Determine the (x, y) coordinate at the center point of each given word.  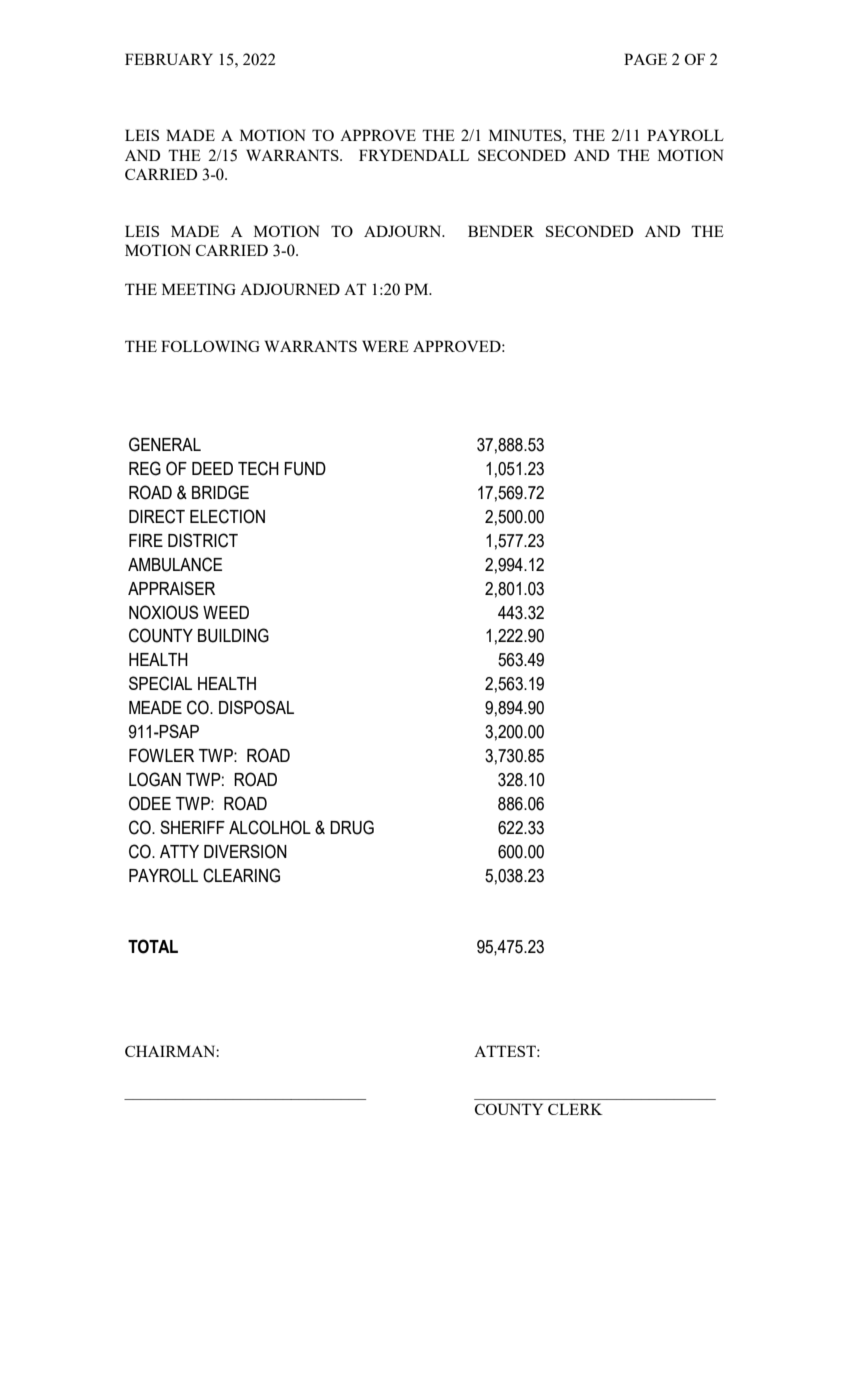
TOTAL (153, 946)
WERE (385, 346)
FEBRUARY (169, 59)
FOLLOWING (210, 346)
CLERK (575, 1109)
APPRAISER (171, 588)
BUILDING (233, 635)
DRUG (352, 827)
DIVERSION (245, 851)
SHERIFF (192, 827)
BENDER (501, 231)
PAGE (645, 59)
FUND (305, 469)
